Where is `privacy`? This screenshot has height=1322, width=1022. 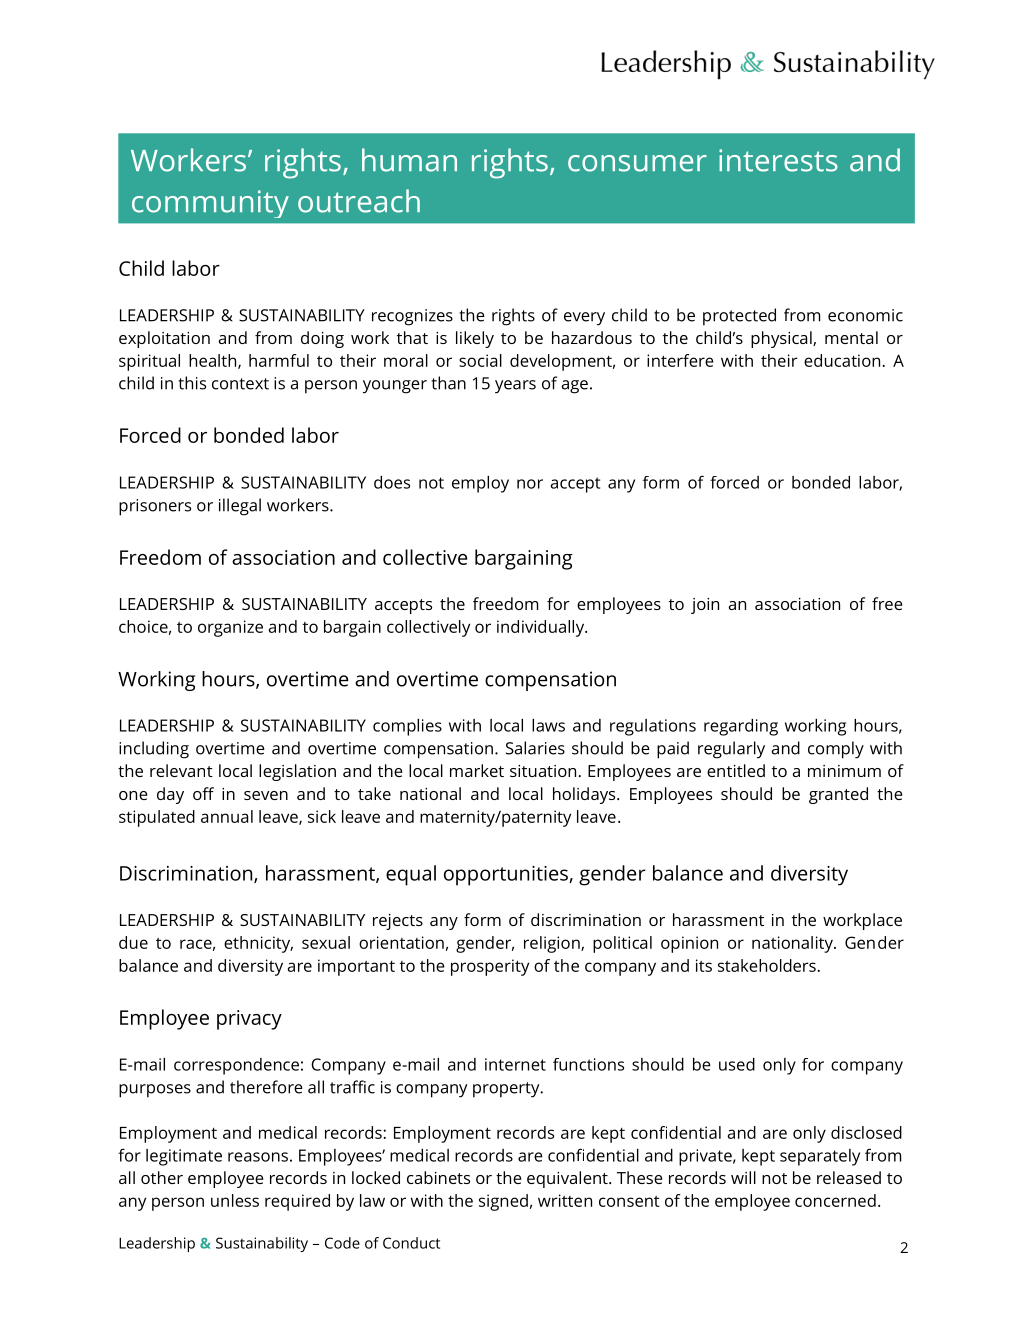 privacy is located at coordinates (249, 1020).
